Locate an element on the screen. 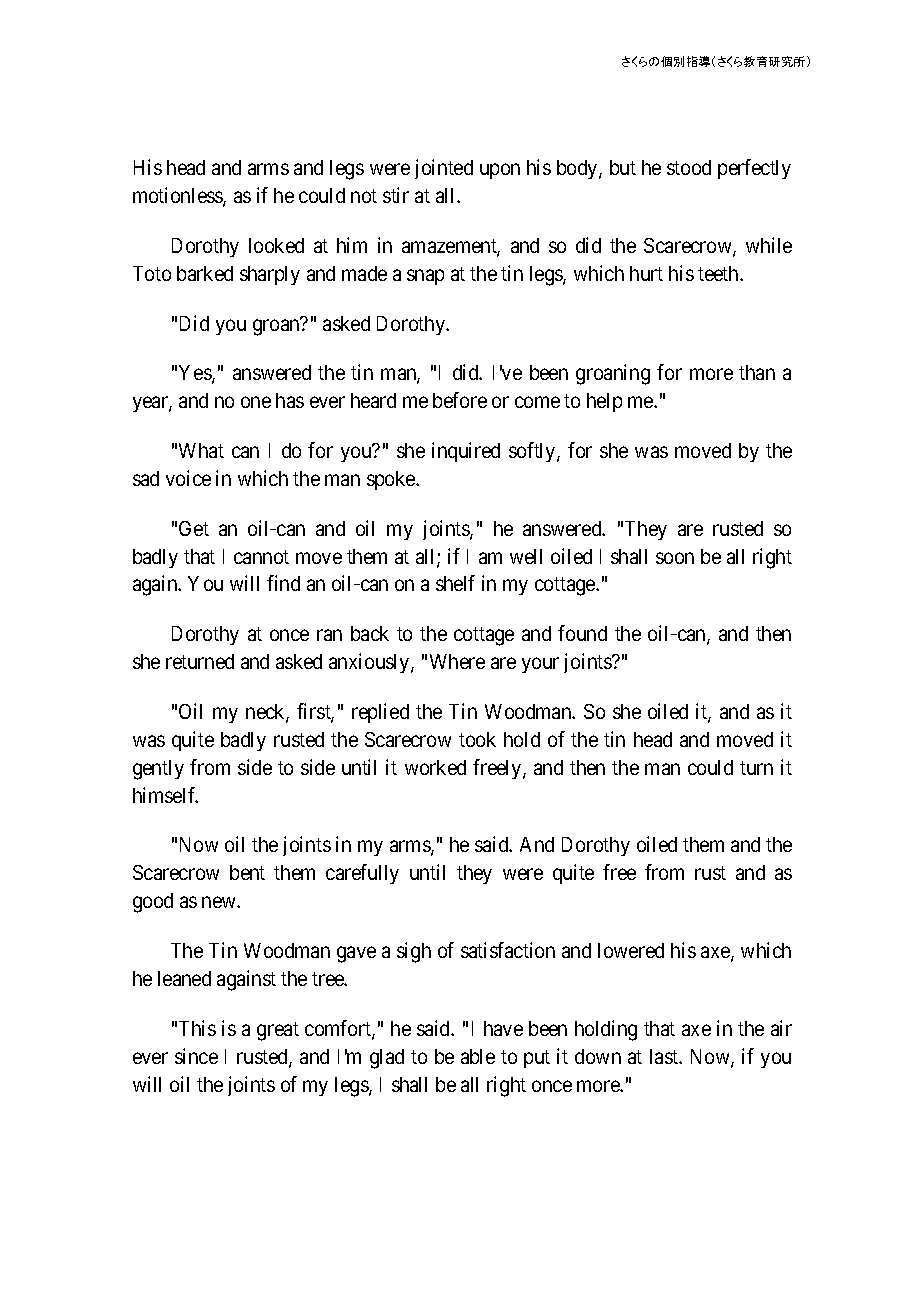 Image resolution: width=924 pixels, height=1308 pixels. stood is located at coordinates (689, 167).
